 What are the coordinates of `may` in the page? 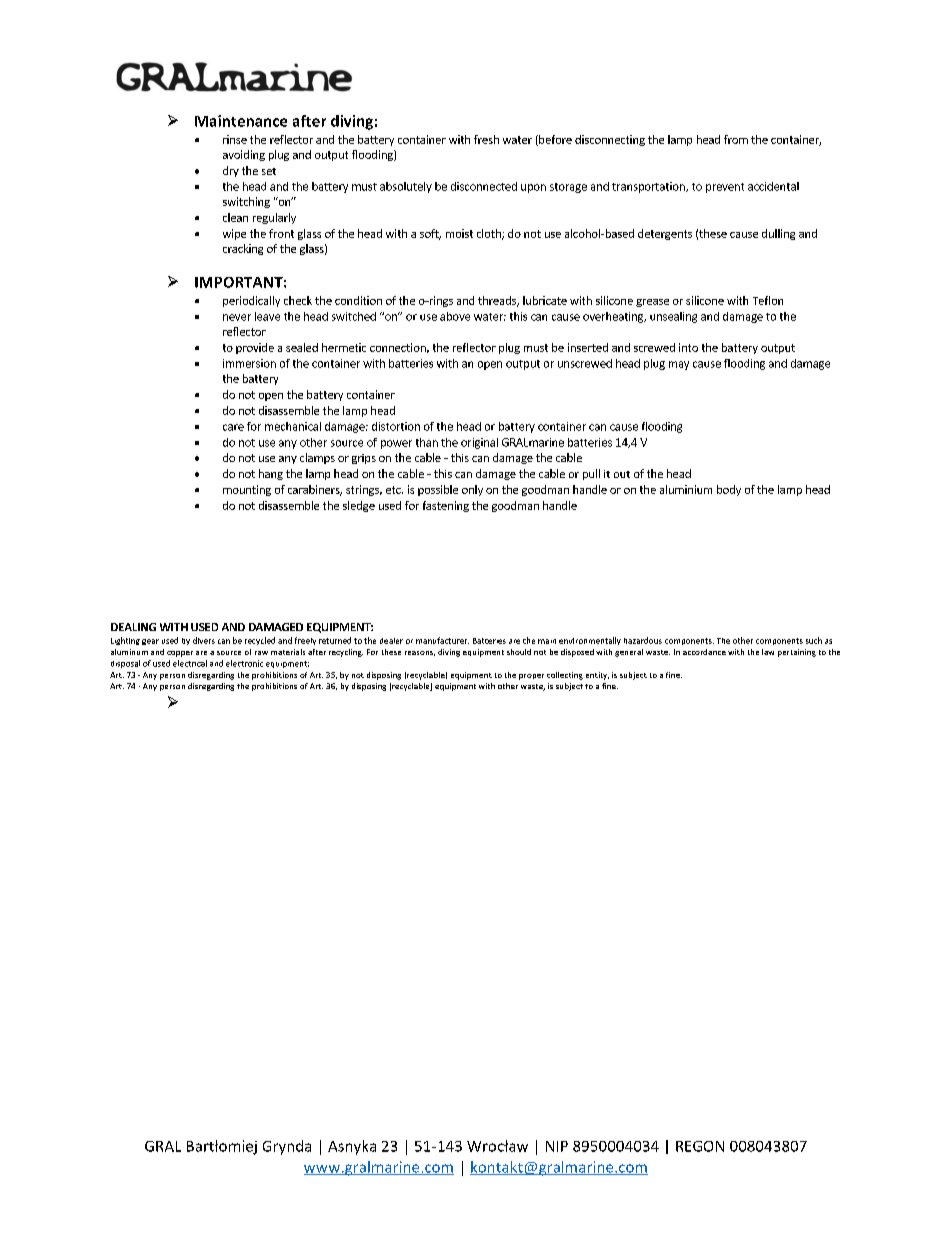 It's located at (679, 365).
